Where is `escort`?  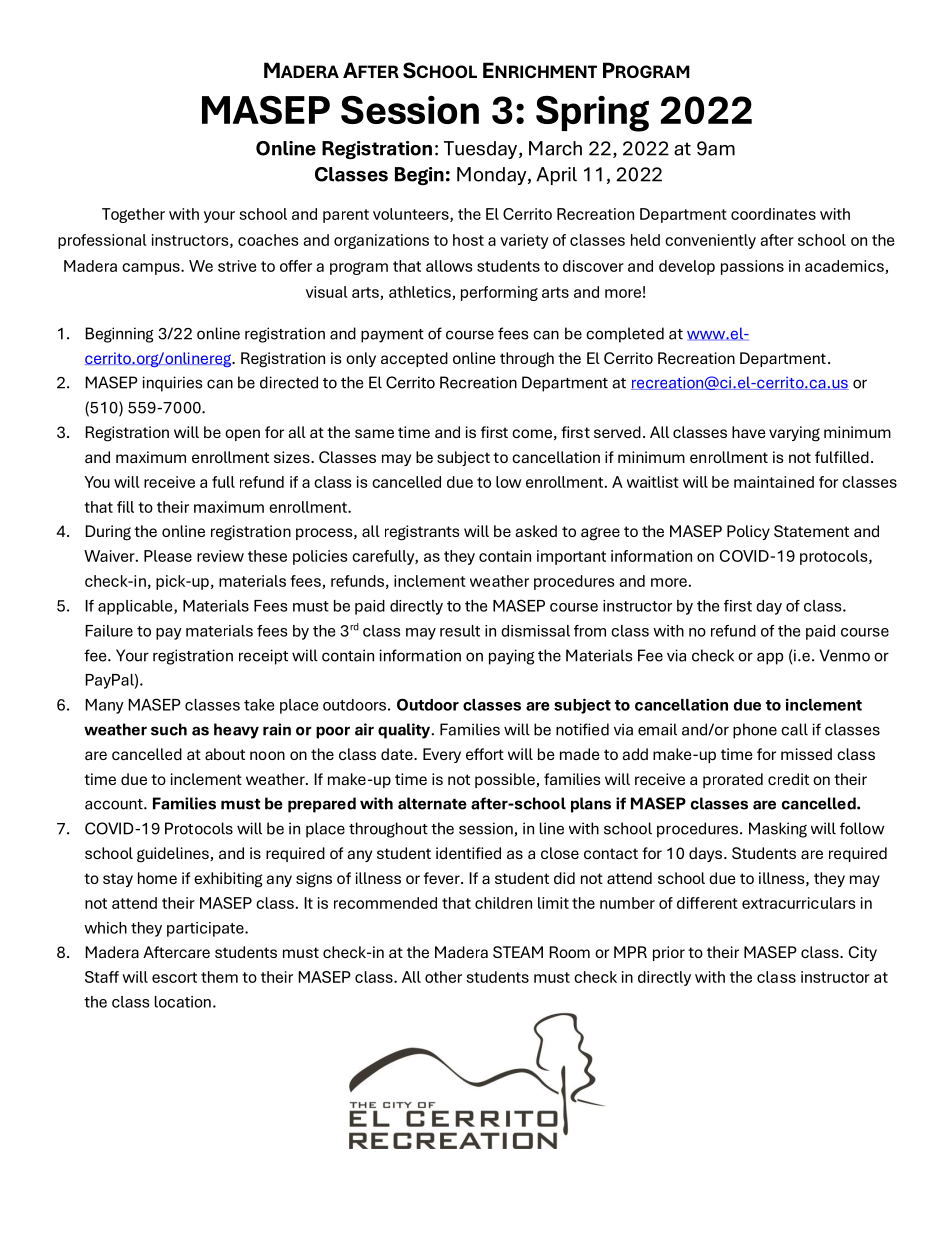 escort is located at coordinates (174, 977).
